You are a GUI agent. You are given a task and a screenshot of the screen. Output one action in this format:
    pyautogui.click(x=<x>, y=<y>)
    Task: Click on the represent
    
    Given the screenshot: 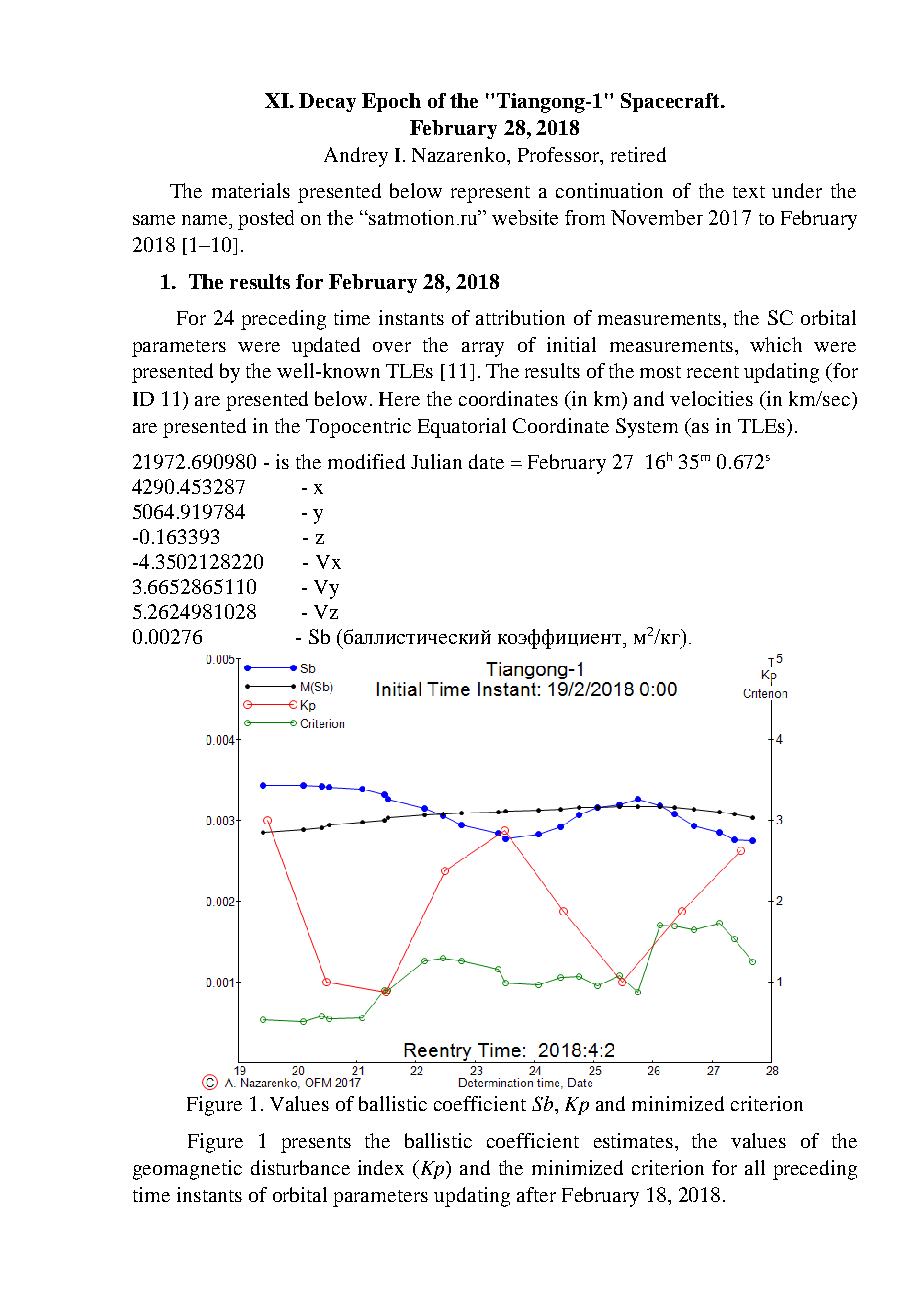 What is the action you would take?
    pyautogui.click(x=490, y=194)
